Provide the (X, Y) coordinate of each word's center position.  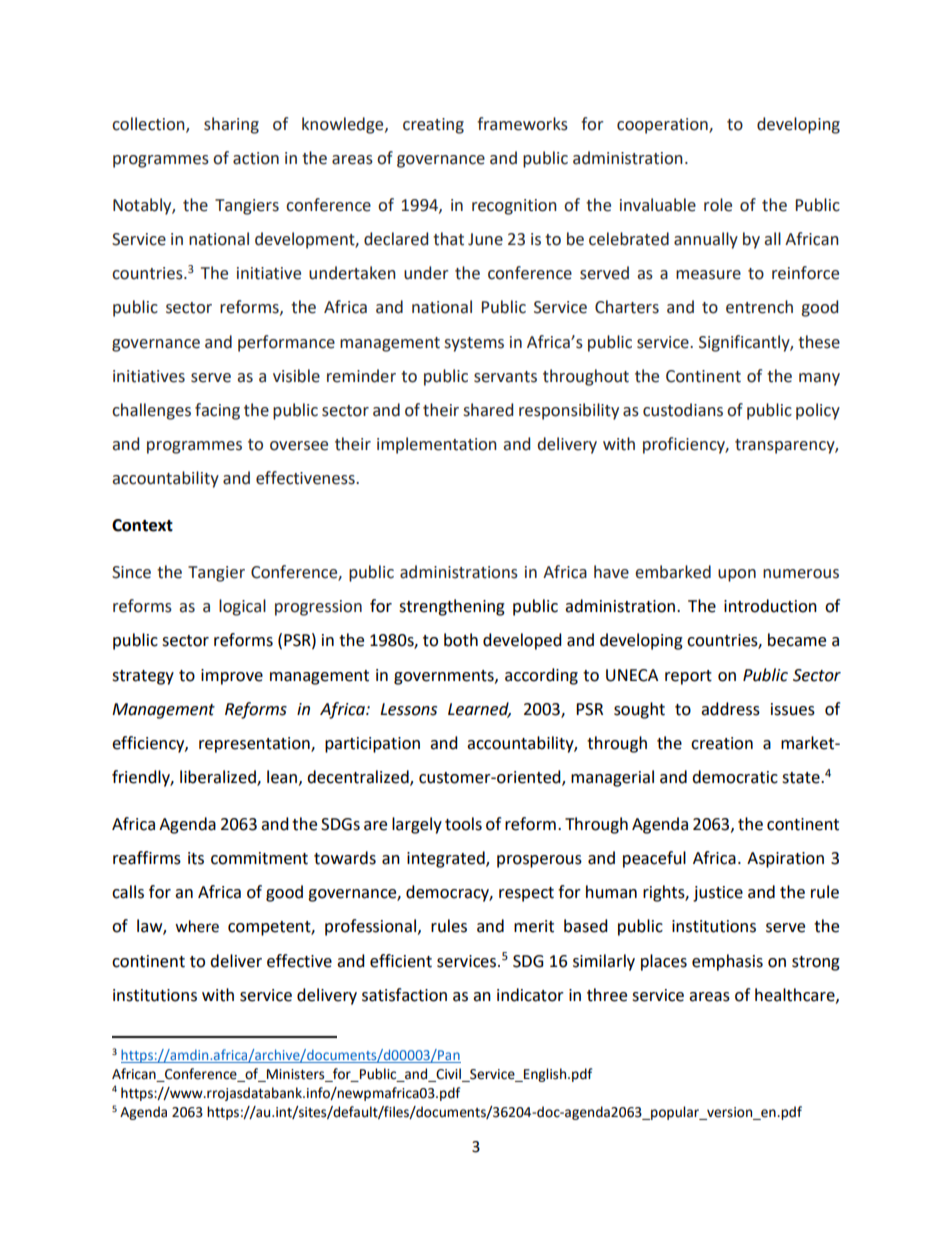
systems (474, 344)
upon (737, 575)
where (197, 926)
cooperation (663, 126)
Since (131, 572)
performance (286, 343)
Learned (479, 709)
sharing (231, 125)
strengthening (452, 607)
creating (433, 126)
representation (255, 745)
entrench (759, 307)
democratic (735, 777)
